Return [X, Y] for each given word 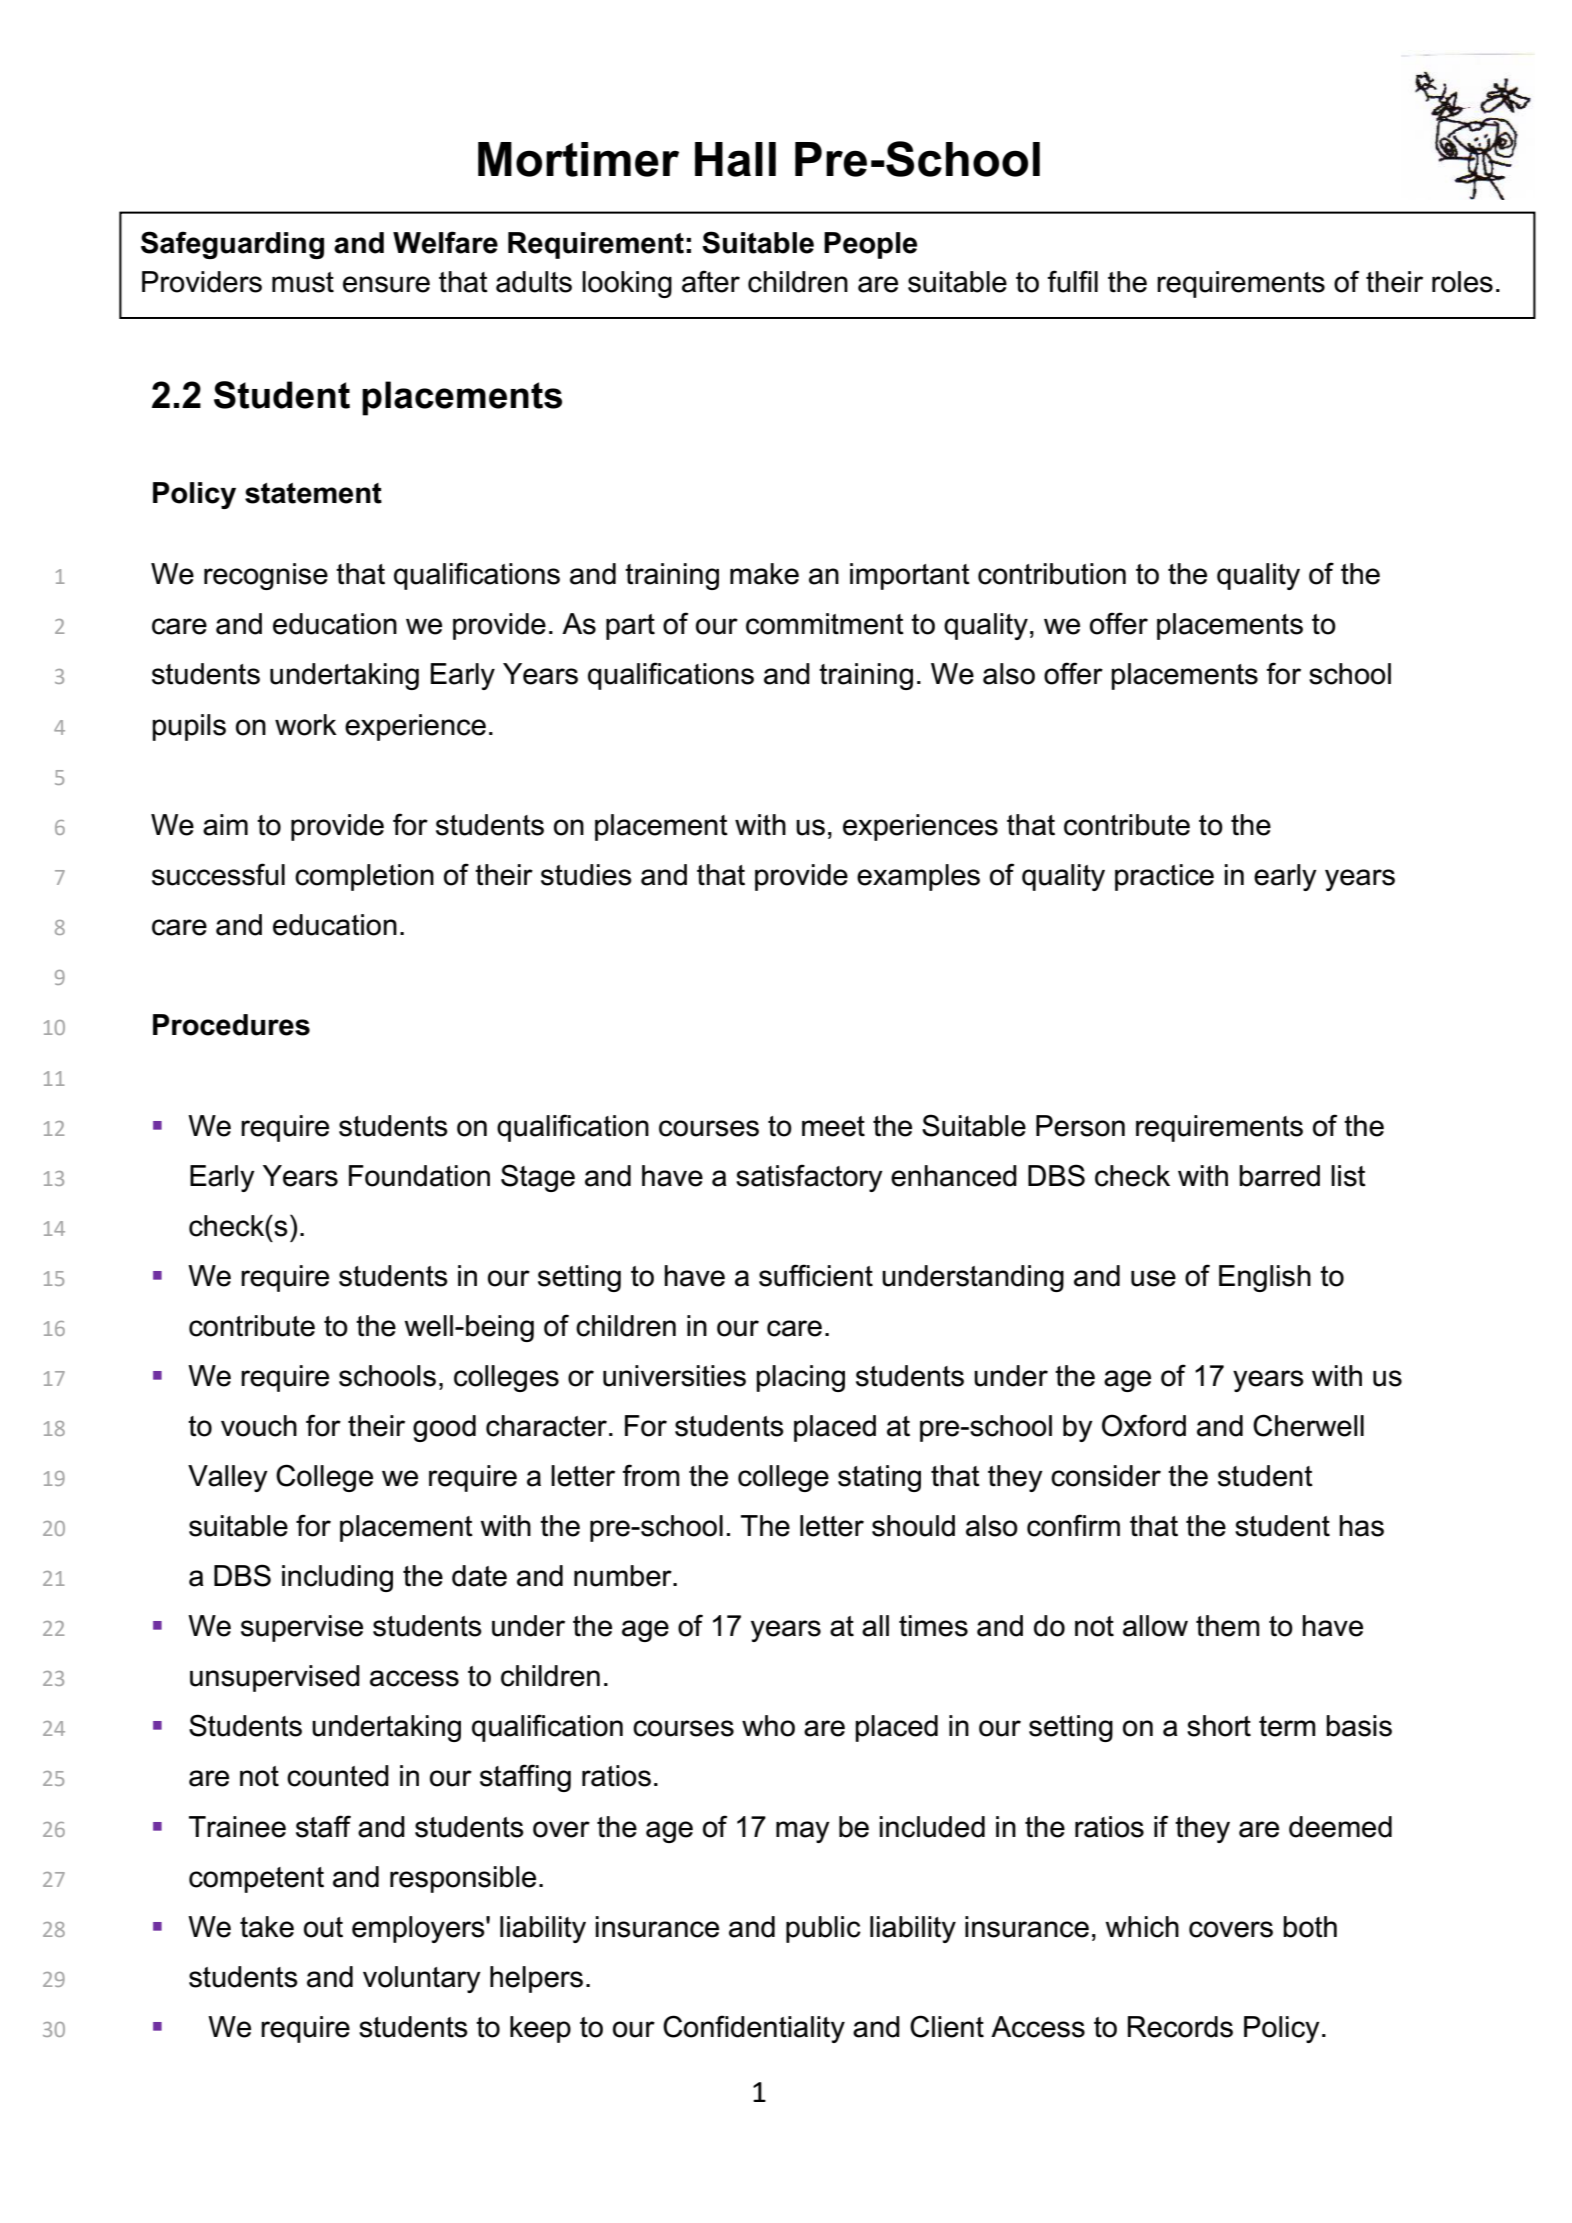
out [323, 1927]
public [823, 1929]
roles [1462, 282]
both [1310, 1927]
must [303, 282]
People [870, 245]
